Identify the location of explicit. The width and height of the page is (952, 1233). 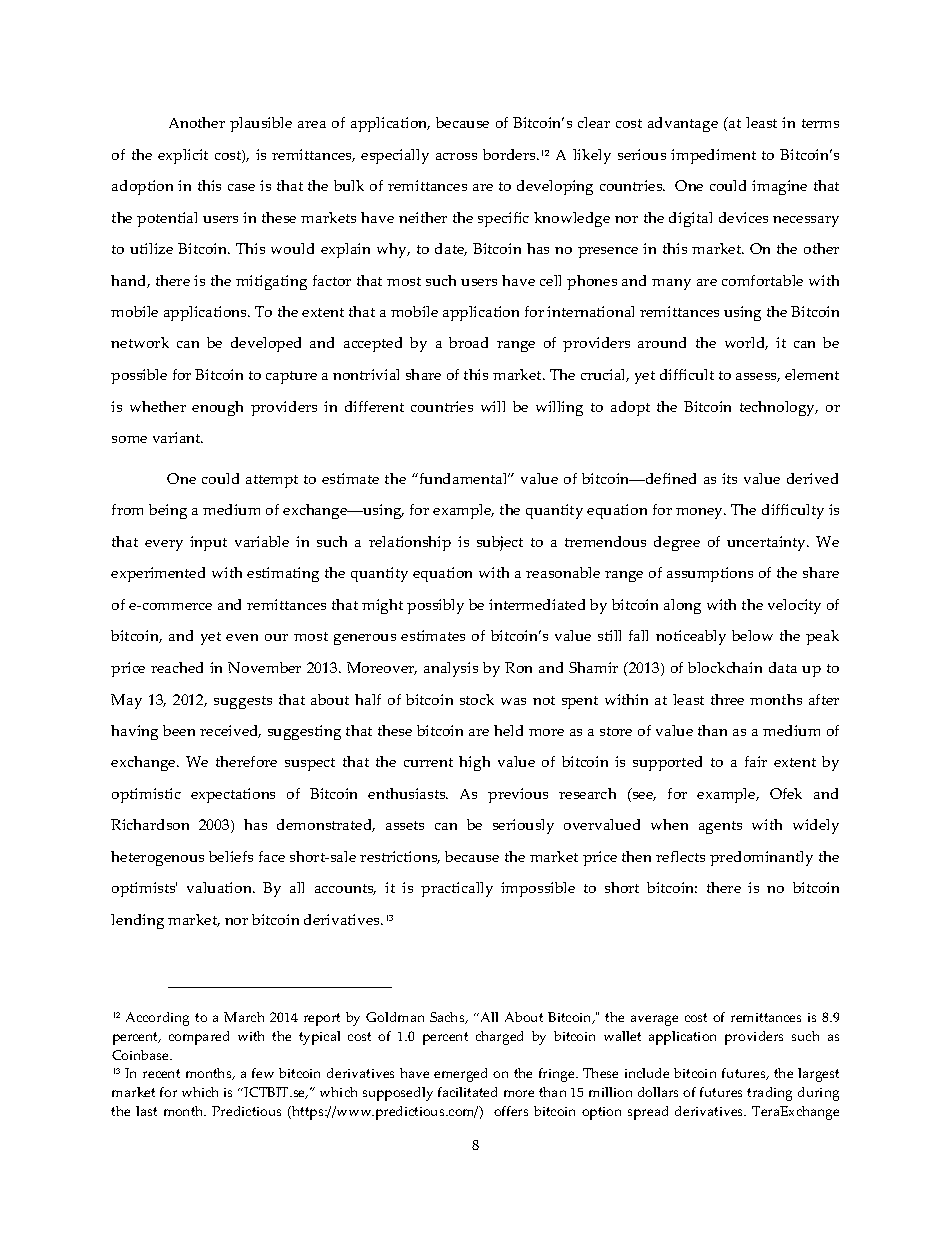
(183, 156).
